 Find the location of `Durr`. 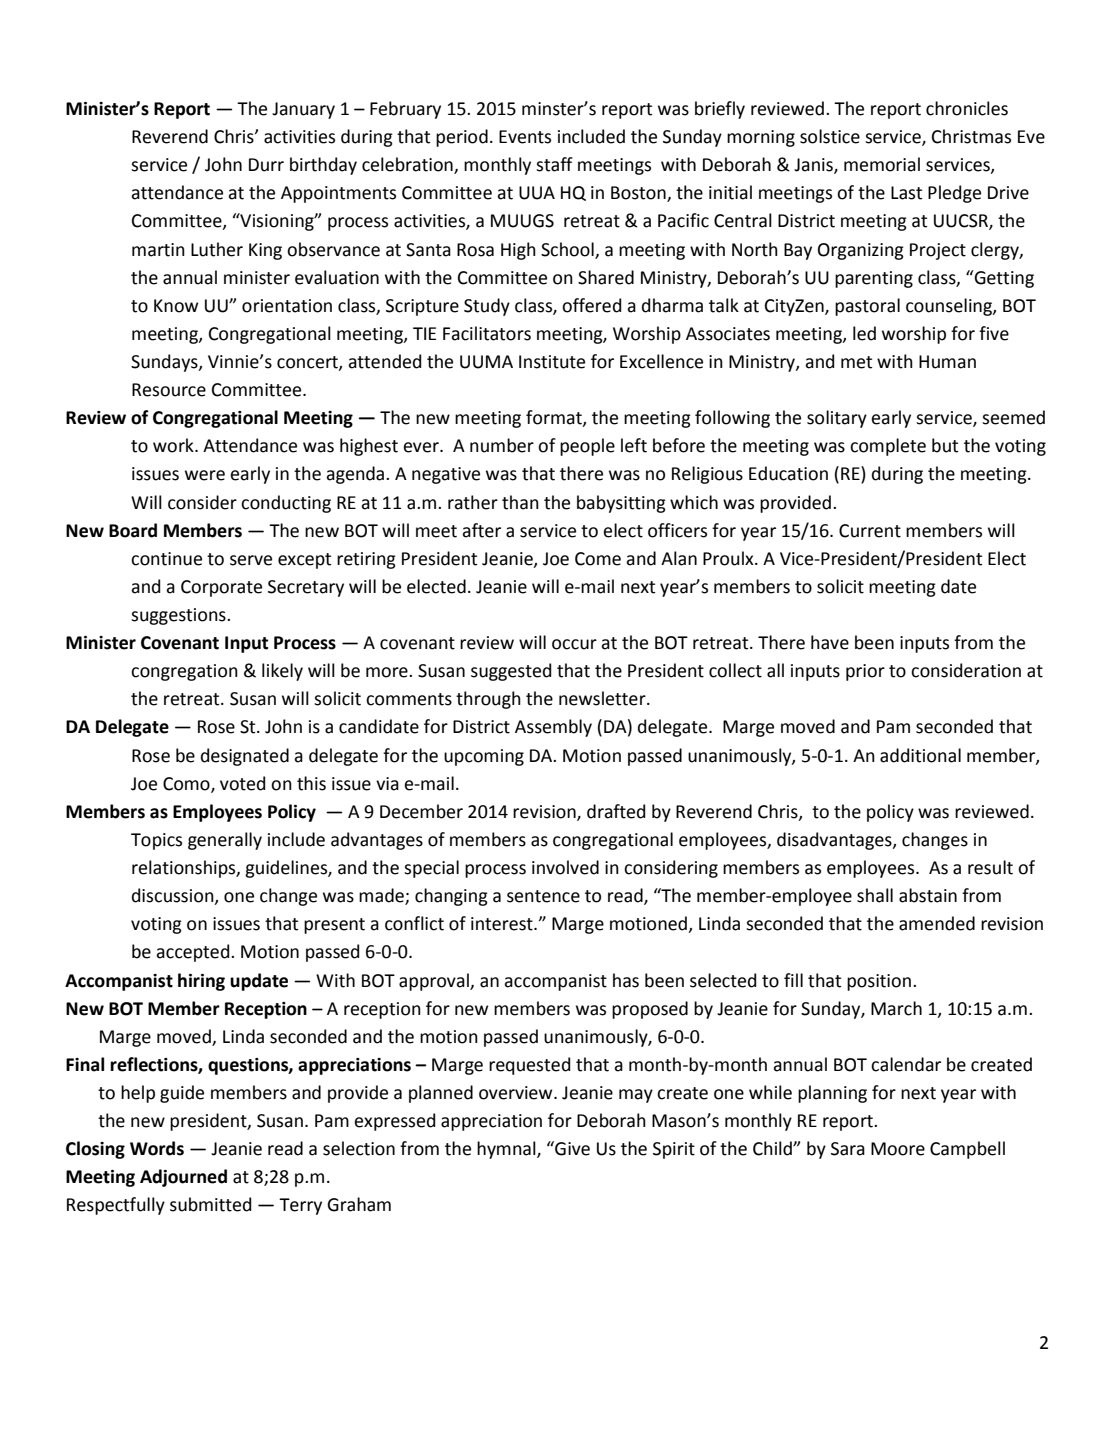

Durr is located at coordinates (266, 165).
